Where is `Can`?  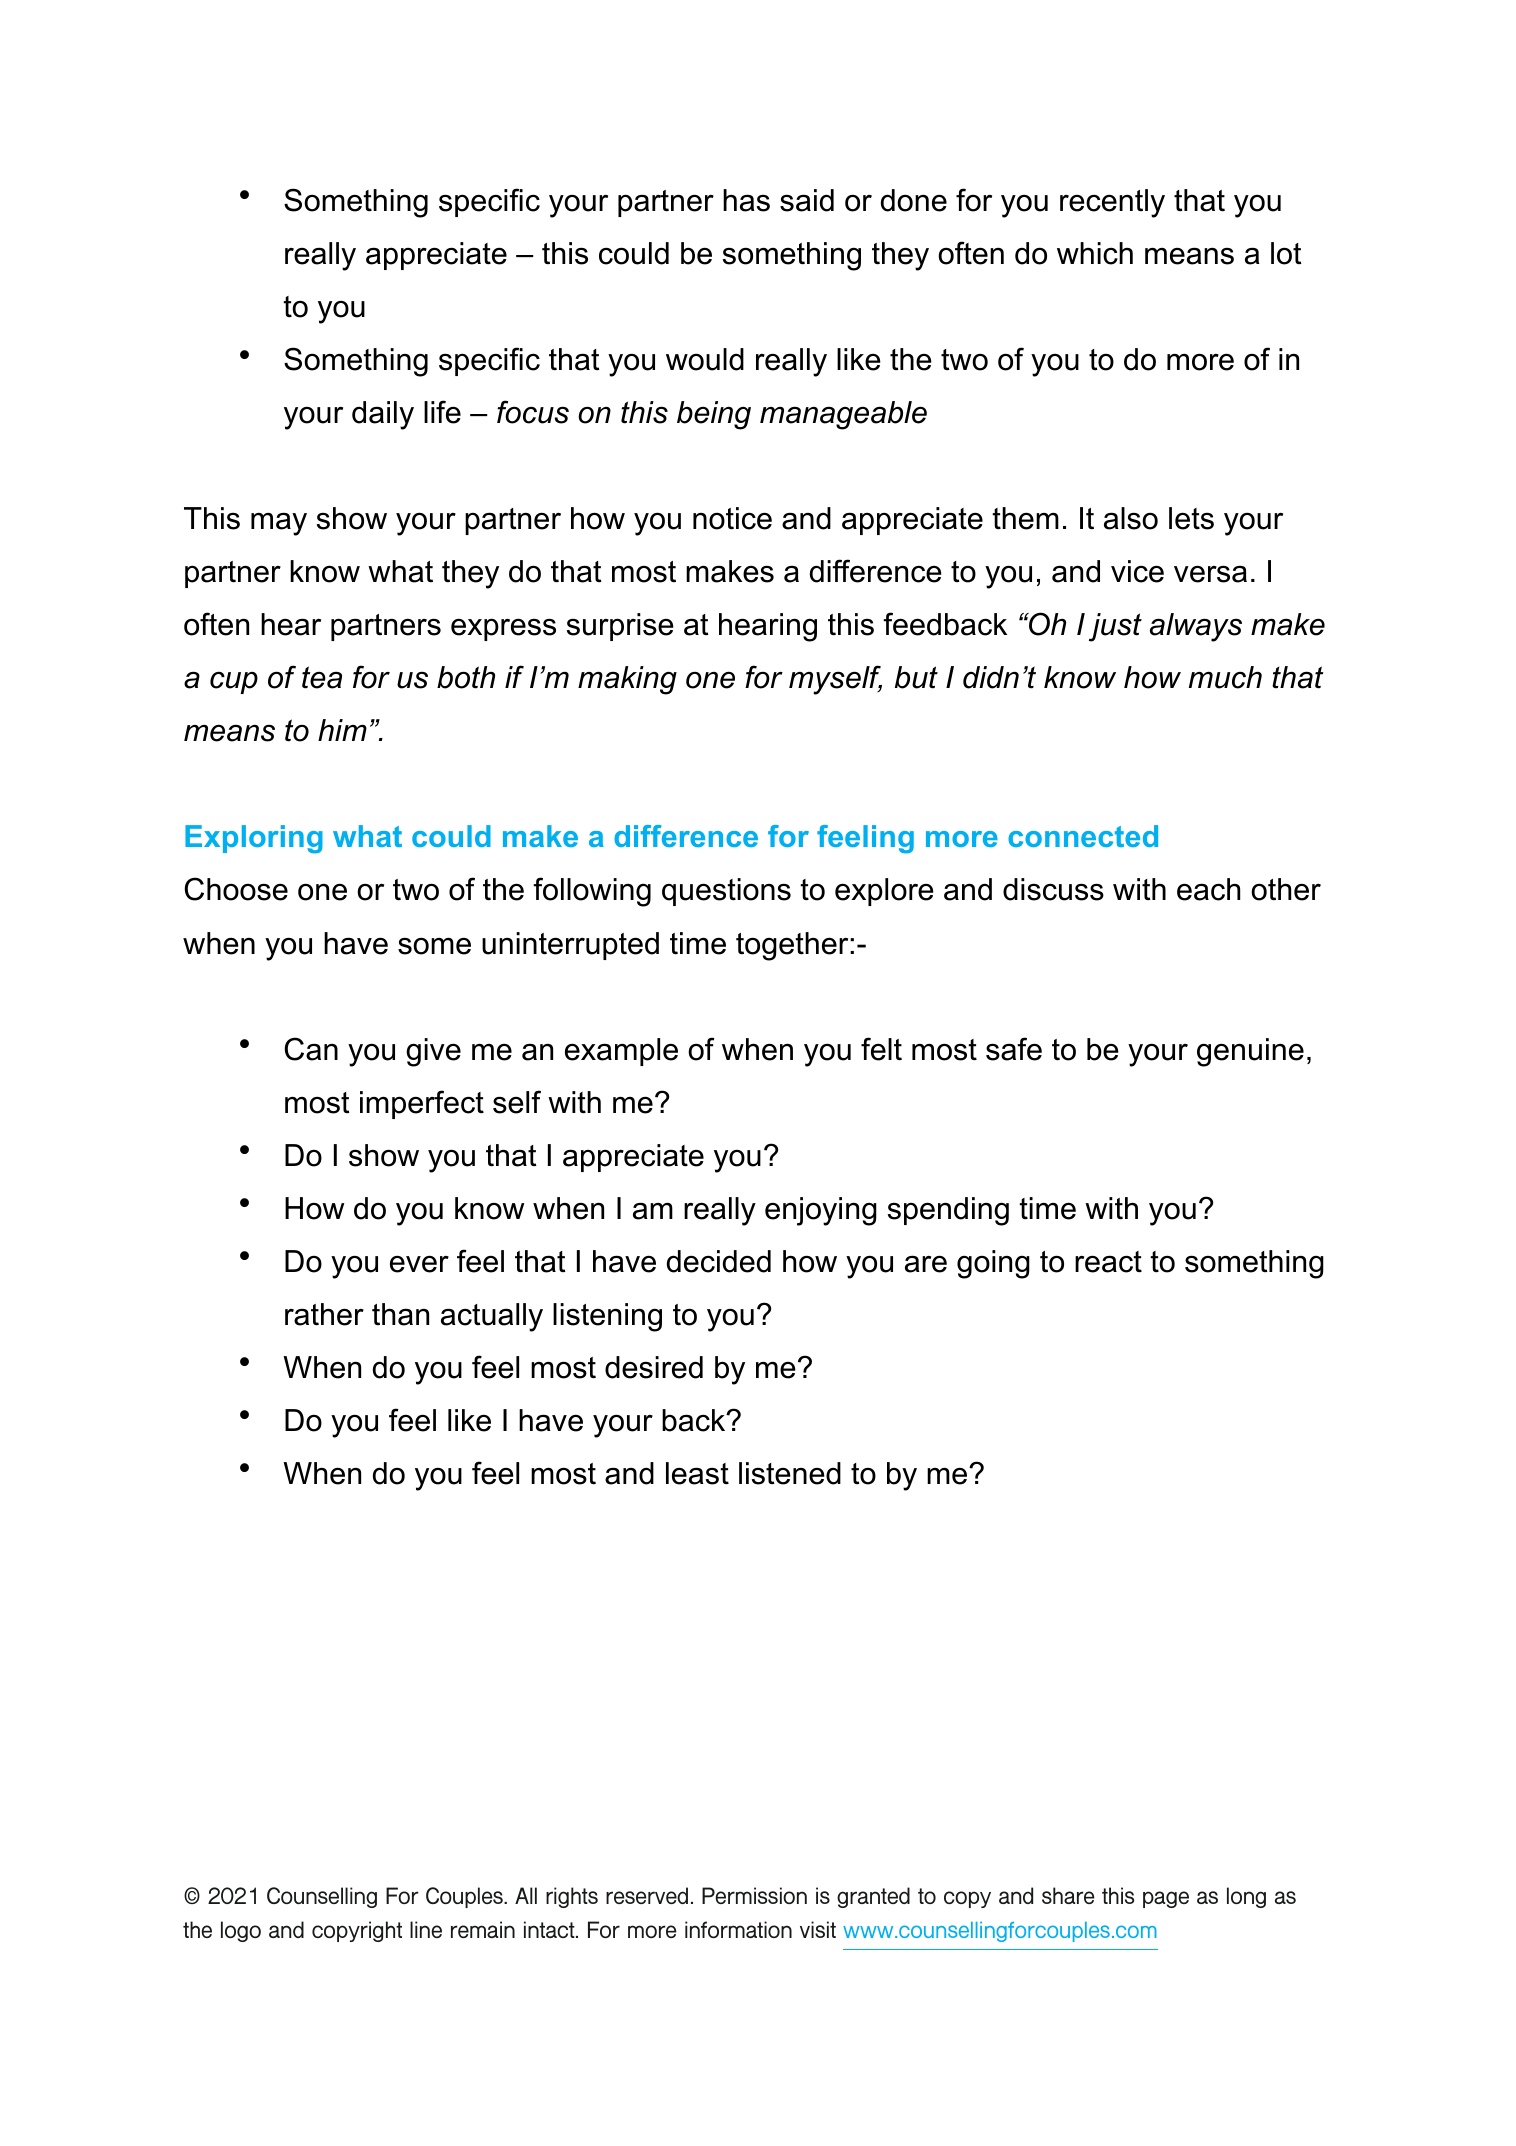 Can is located at coordinates (311, 1049).
